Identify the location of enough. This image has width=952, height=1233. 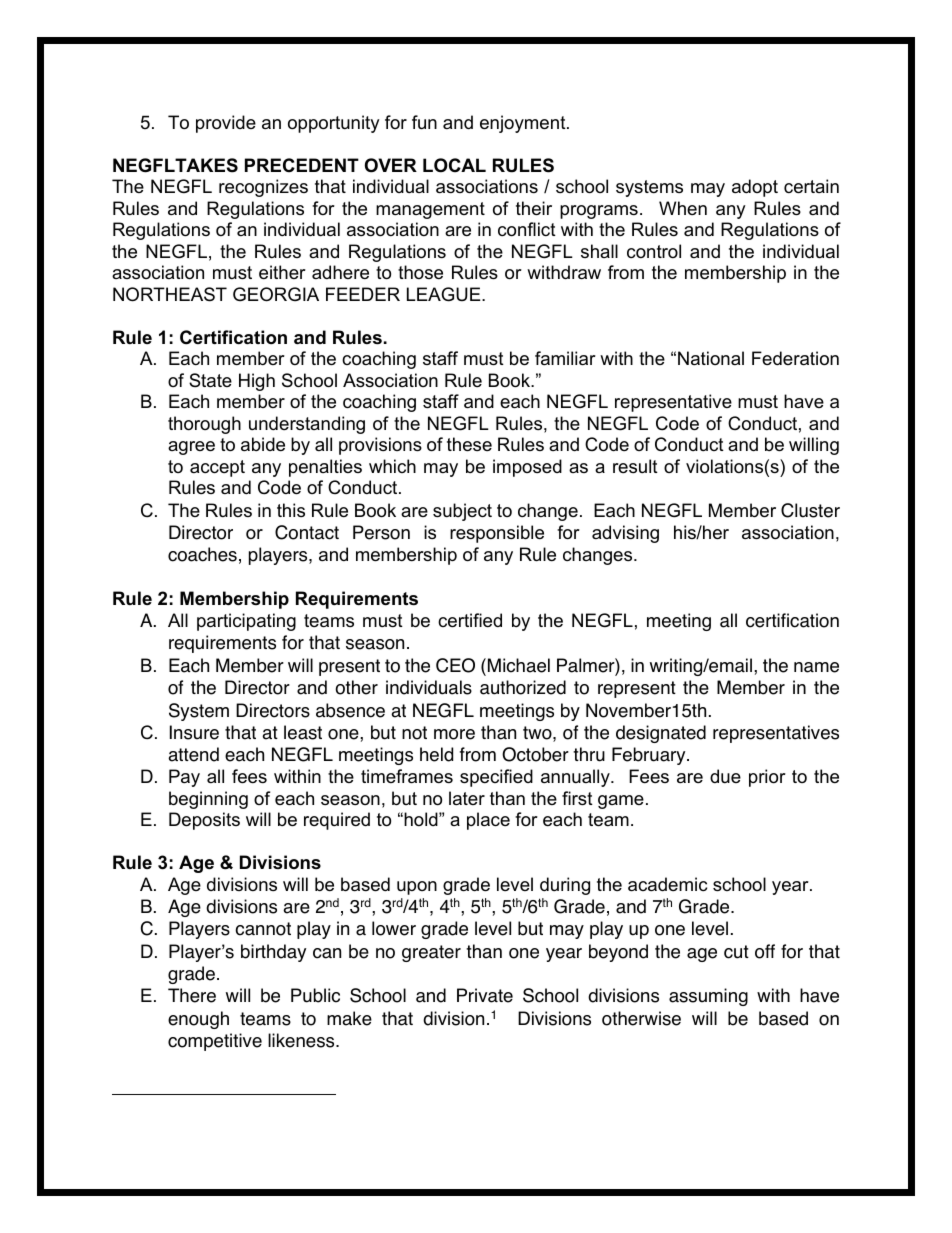
(198, 1020).
